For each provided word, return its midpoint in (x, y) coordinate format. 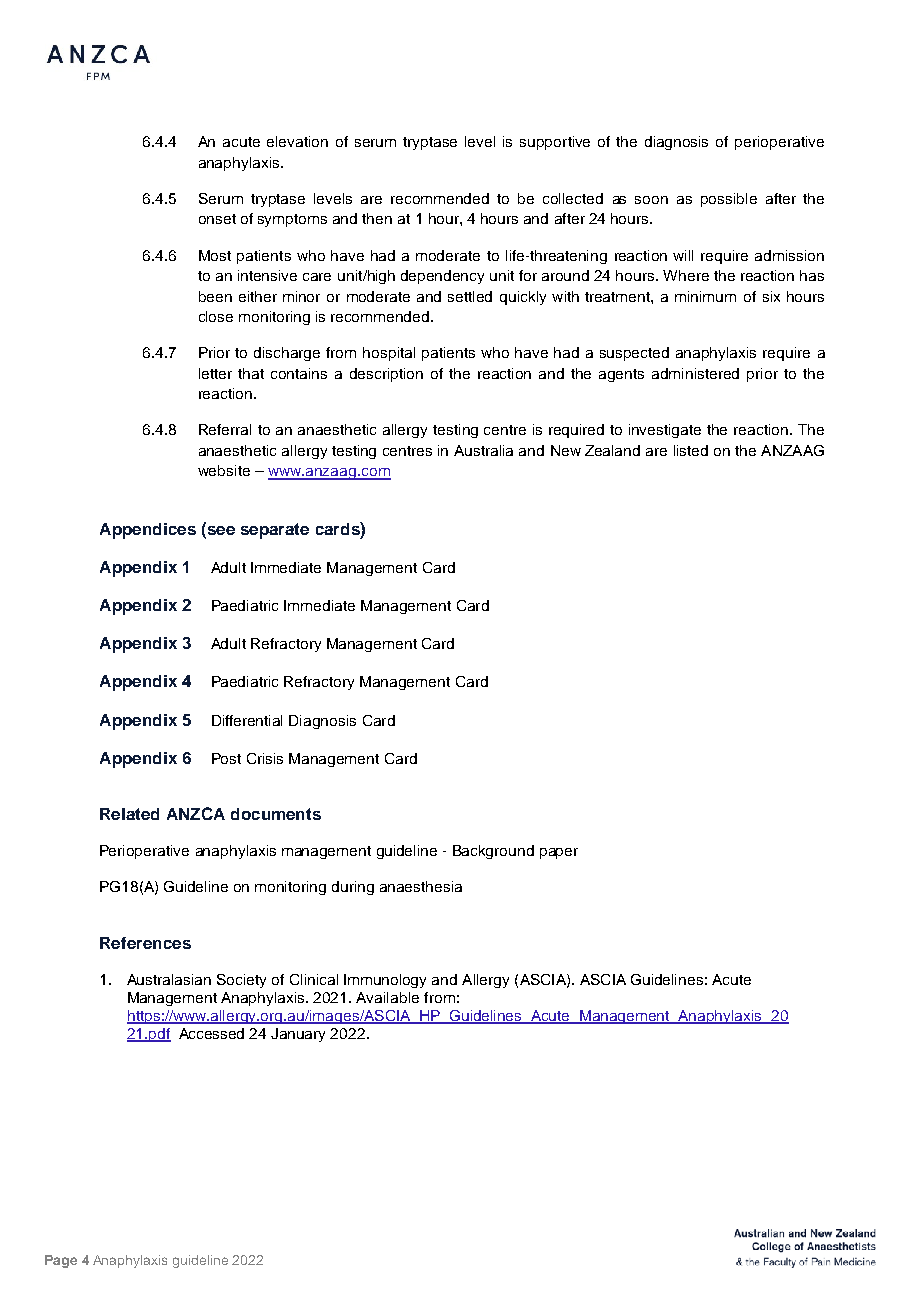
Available (387, 997)
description (386, 375)
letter (215, 373)
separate (275, 531)
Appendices (148, 531)
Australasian (169, 979)
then (377, 218)
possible (729, 200)
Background (493, 852)
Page (61, 1261)
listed (691, 450)
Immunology (385, 981)
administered (695, 373)
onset (217, 219)
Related (129, 814)
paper (559, 853)
